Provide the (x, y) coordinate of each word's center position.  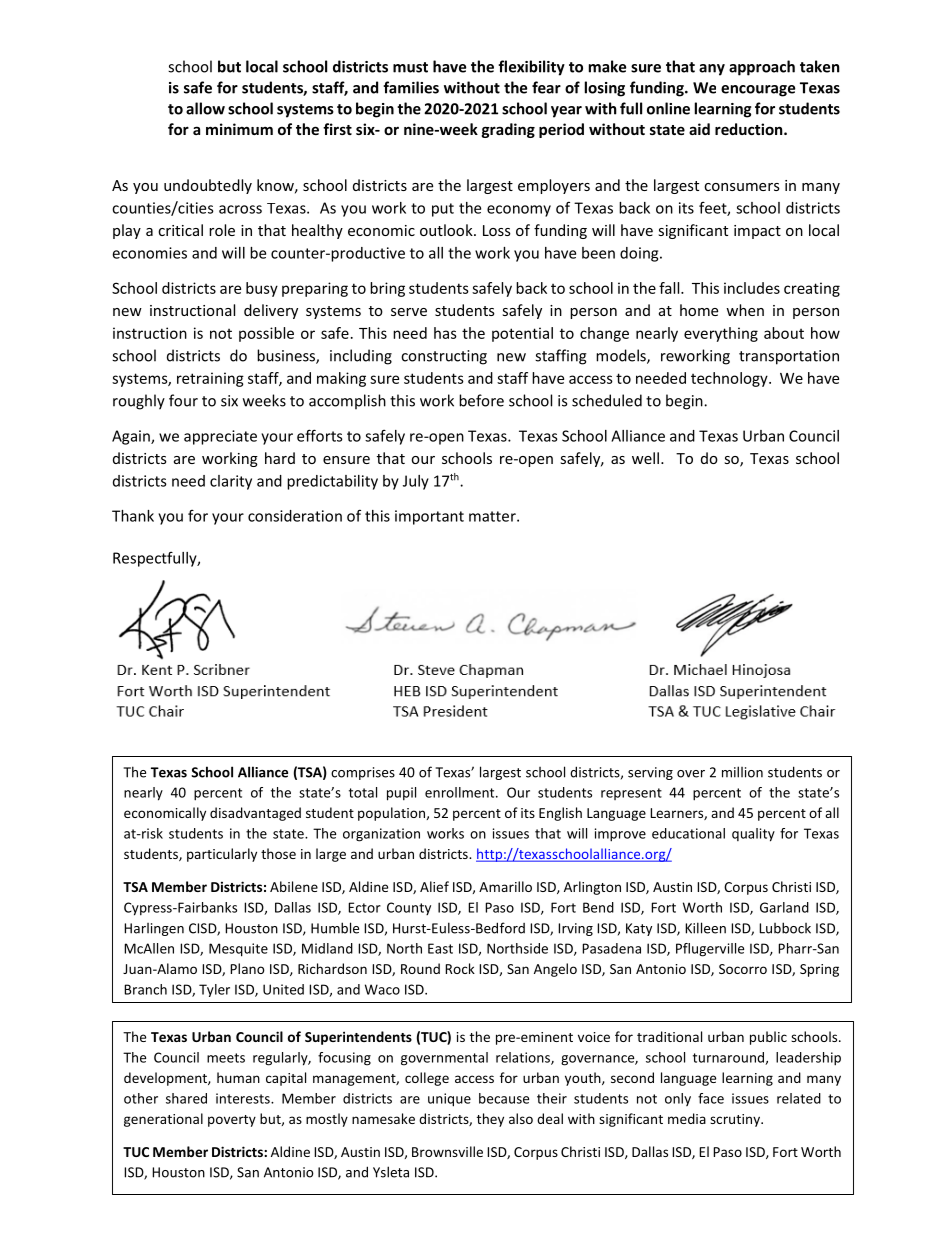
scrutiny (736, 1120)
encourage (758, 91)
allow (205, 108)
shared (186, 1098)
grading (508, 130)
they (490, 1120)
